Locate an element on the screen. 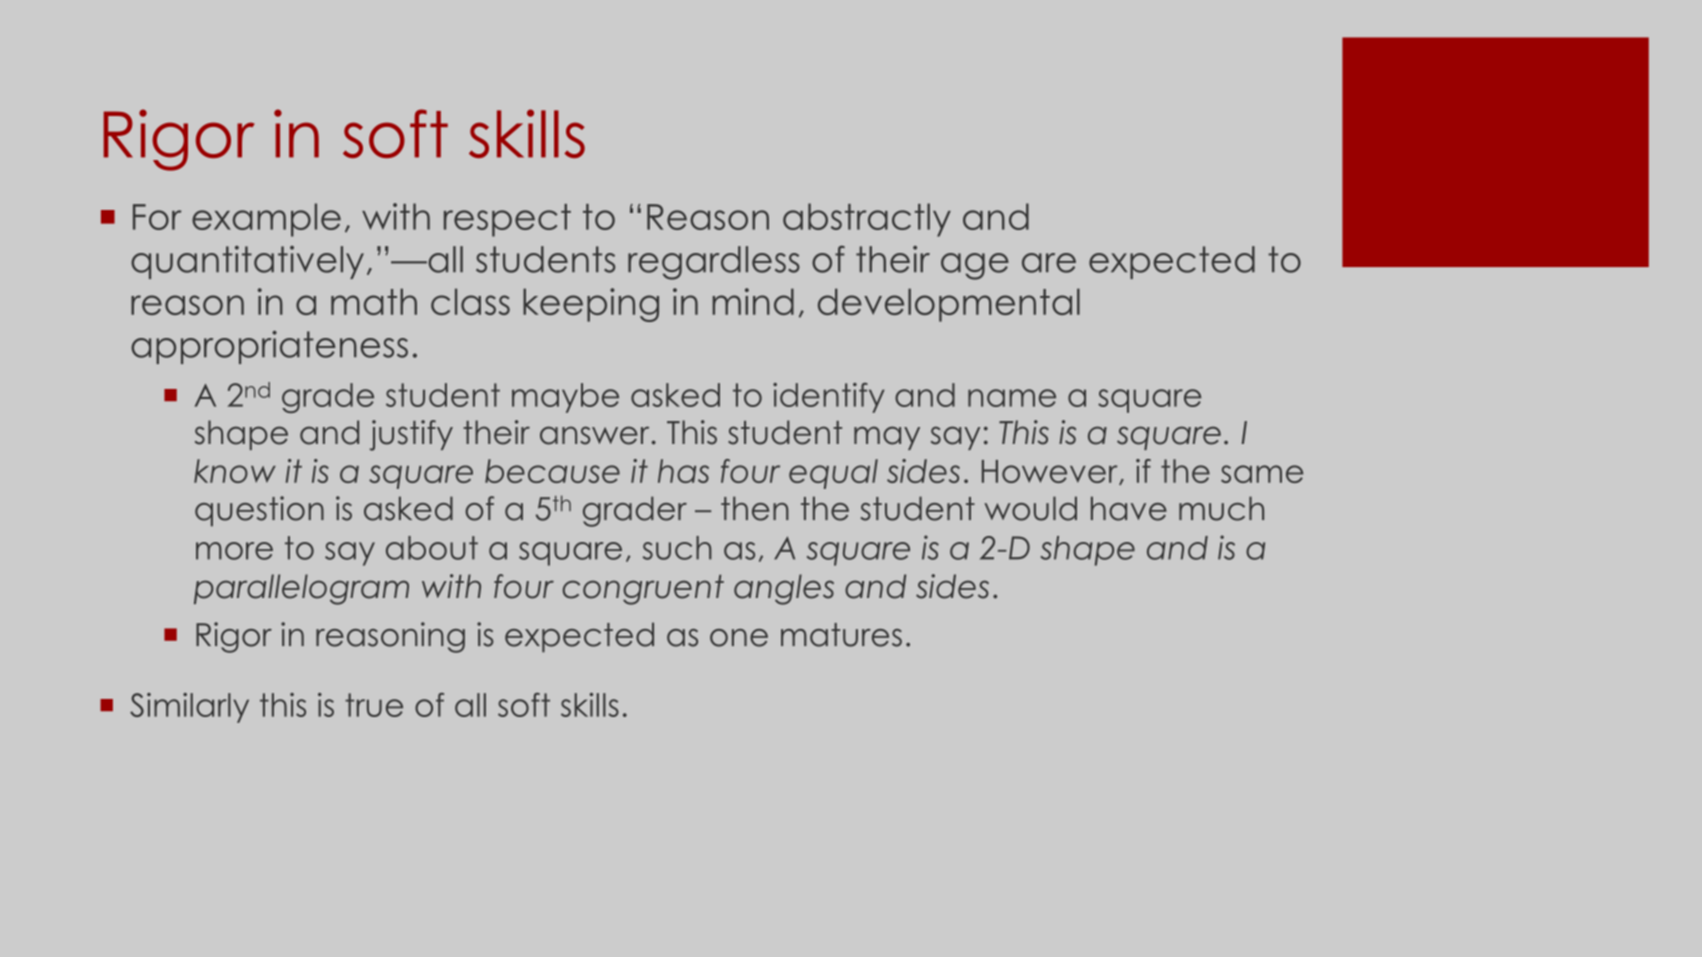  one is located at coordinates (739, 638).
